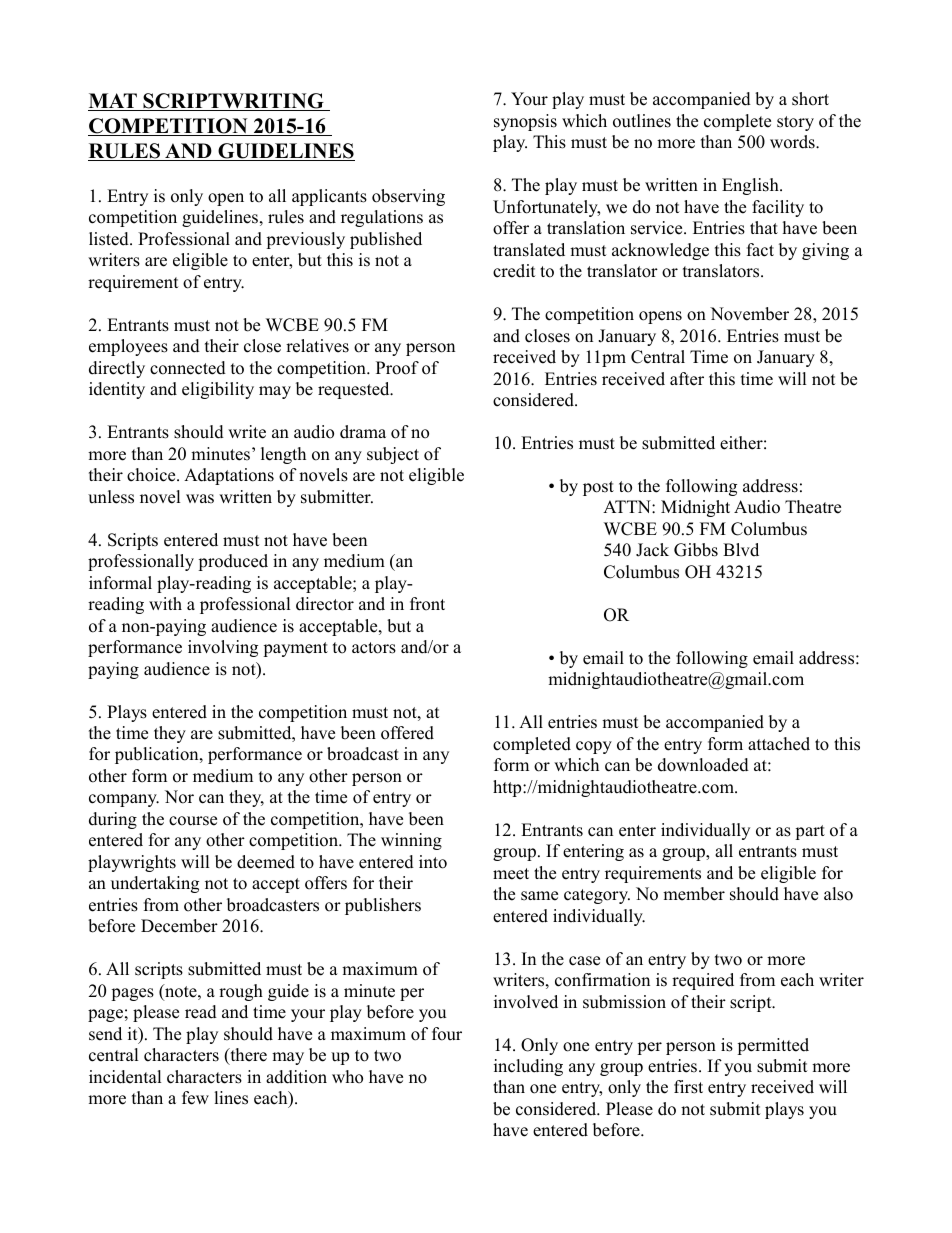  I want to click on front, so click(427, 604).
